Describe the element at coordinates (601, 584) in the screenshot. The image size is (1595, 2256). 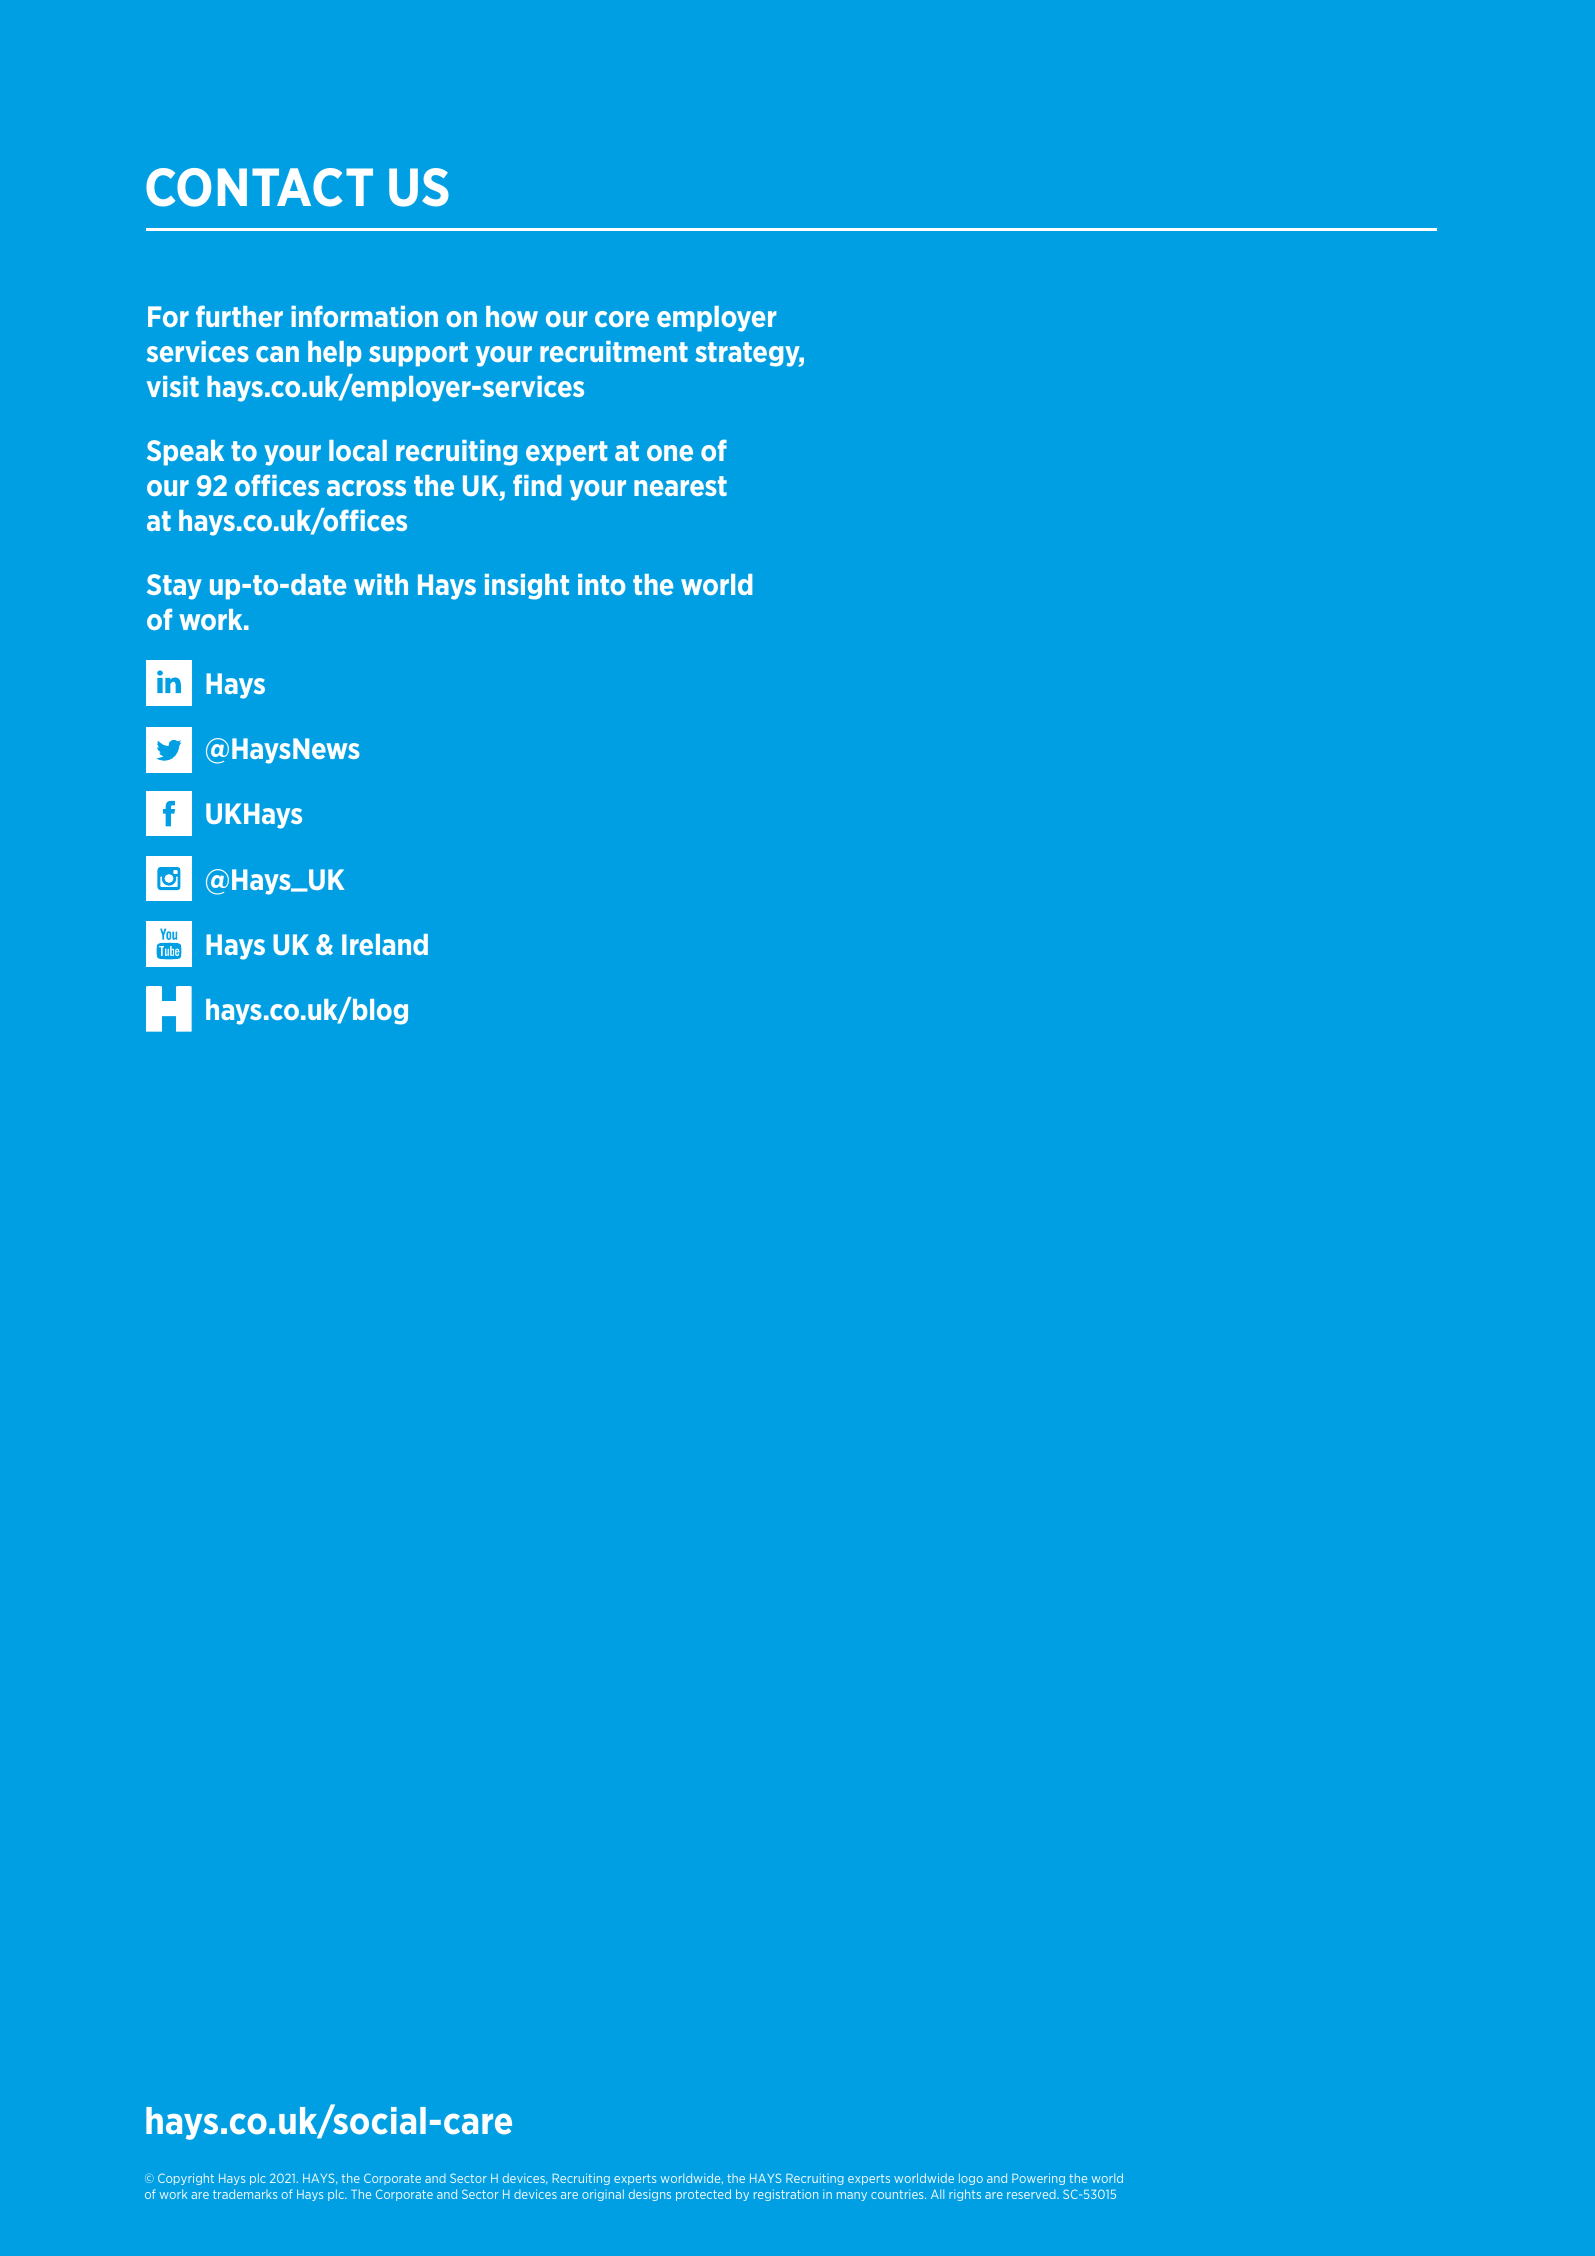
I see `into` at that location.
